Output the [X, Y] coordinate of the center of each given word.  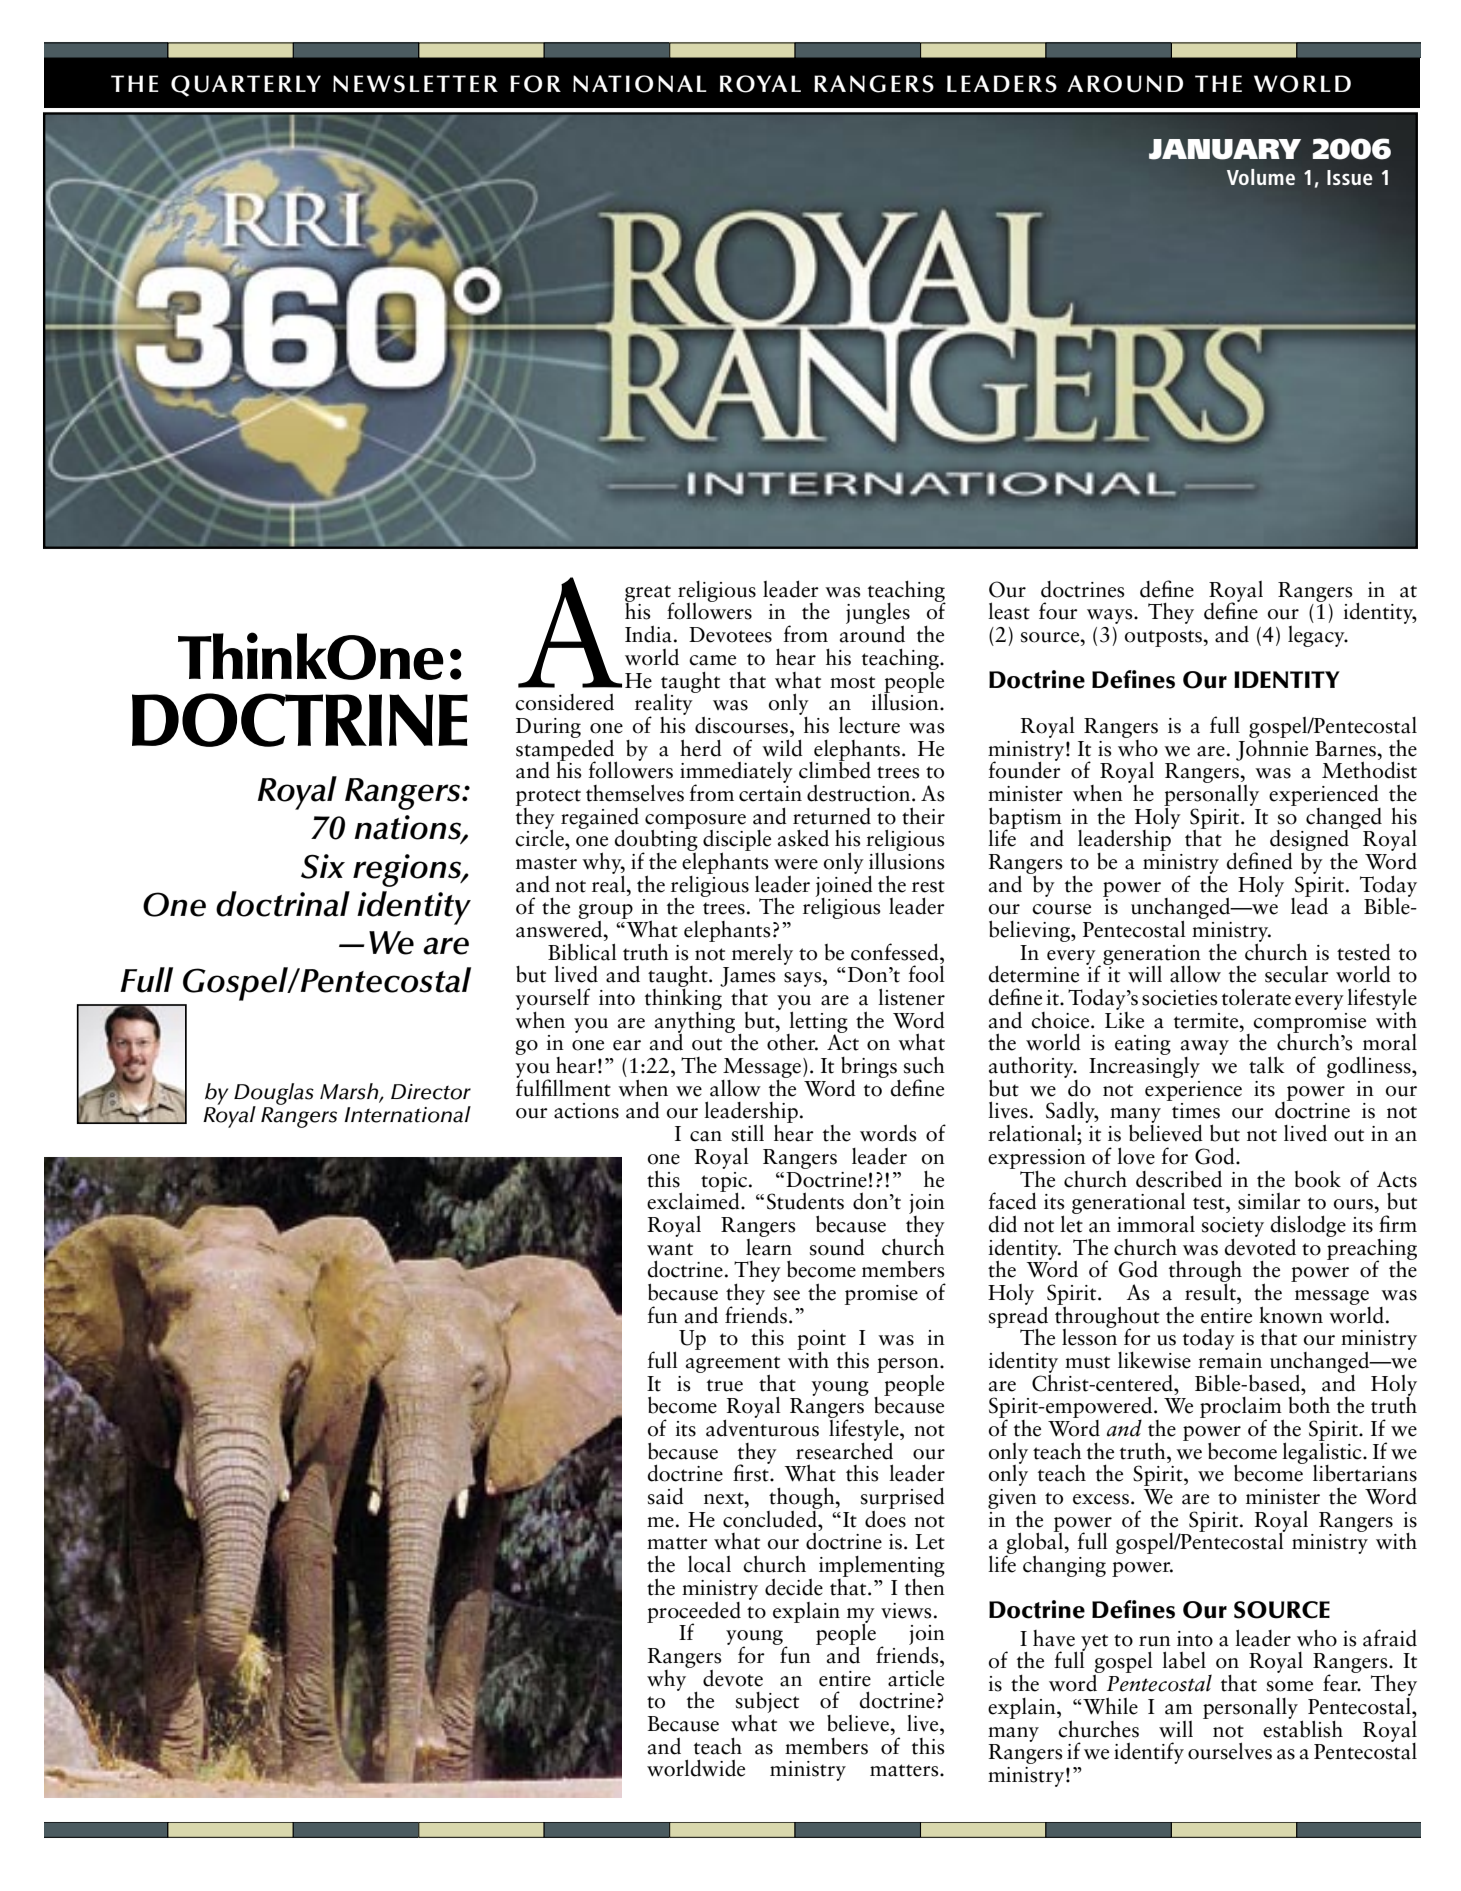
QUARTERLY [246, 86]
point [822, 1341]
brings [869, 1068]
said [666, 1496]
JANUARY [1225, 149]
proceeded [694, 1613]
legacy [1317, 636]
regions [408, 870]
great [649, 594]
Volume [1261, 177]
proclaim [1242, 1409]
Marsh [350, 1092]
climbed [835, 769]
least [1009, 611]
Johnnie [1272, 748]
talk [1267, 1065]
